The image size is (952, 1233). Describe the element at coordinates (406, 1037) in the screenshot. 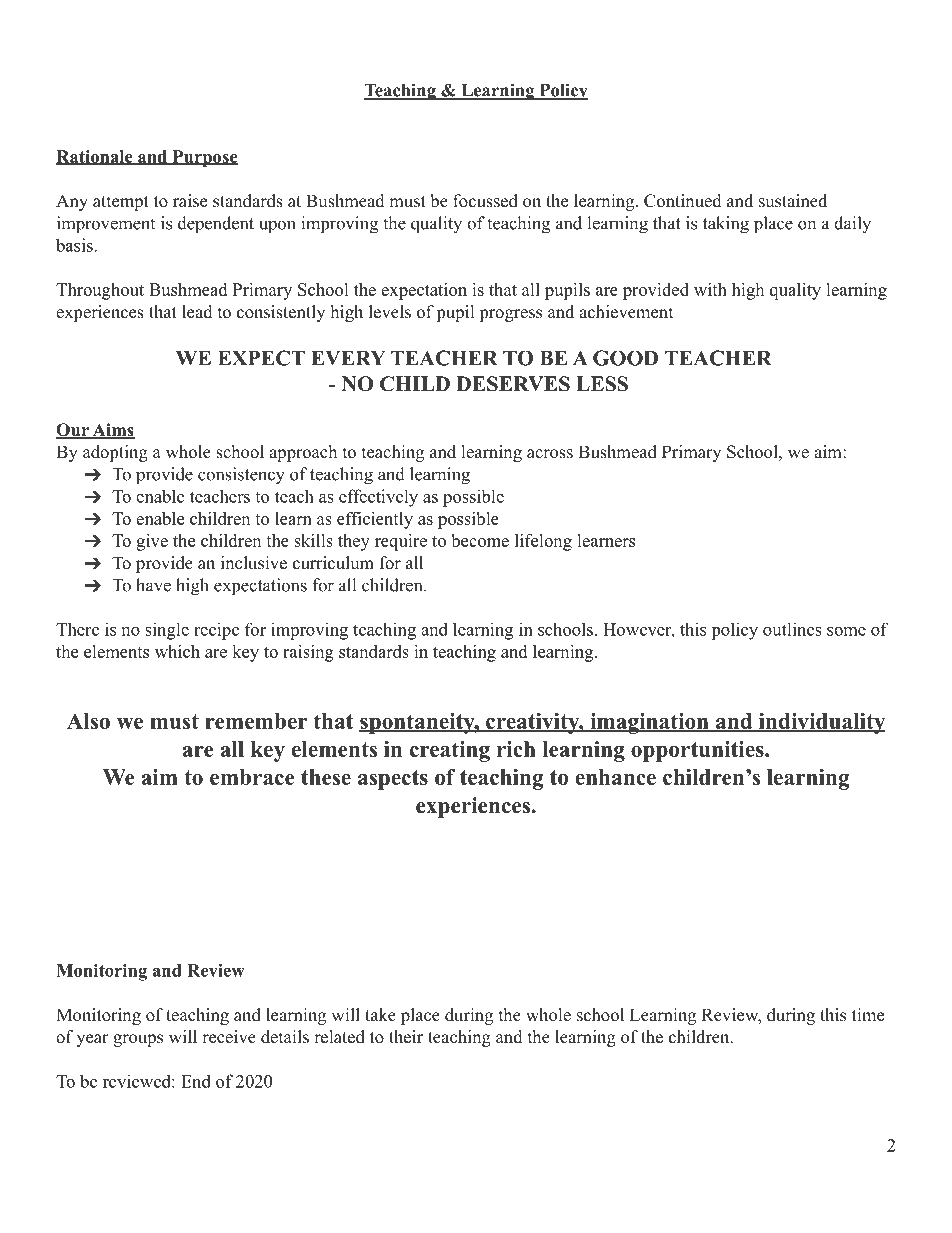

I see `their` at that location.
